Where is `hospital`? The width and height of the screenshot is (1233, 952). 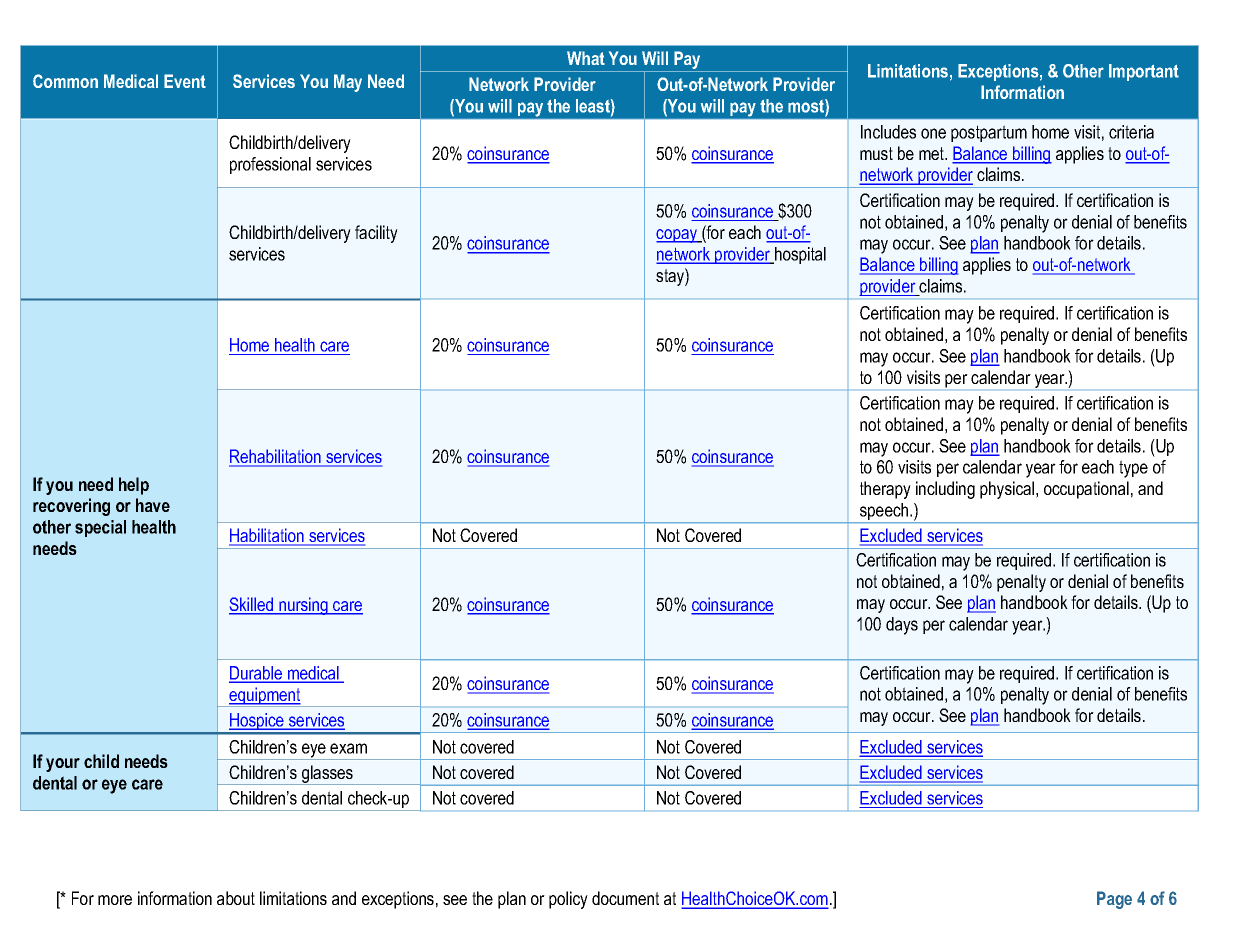
hospital is located at coordinates (799, 255).
